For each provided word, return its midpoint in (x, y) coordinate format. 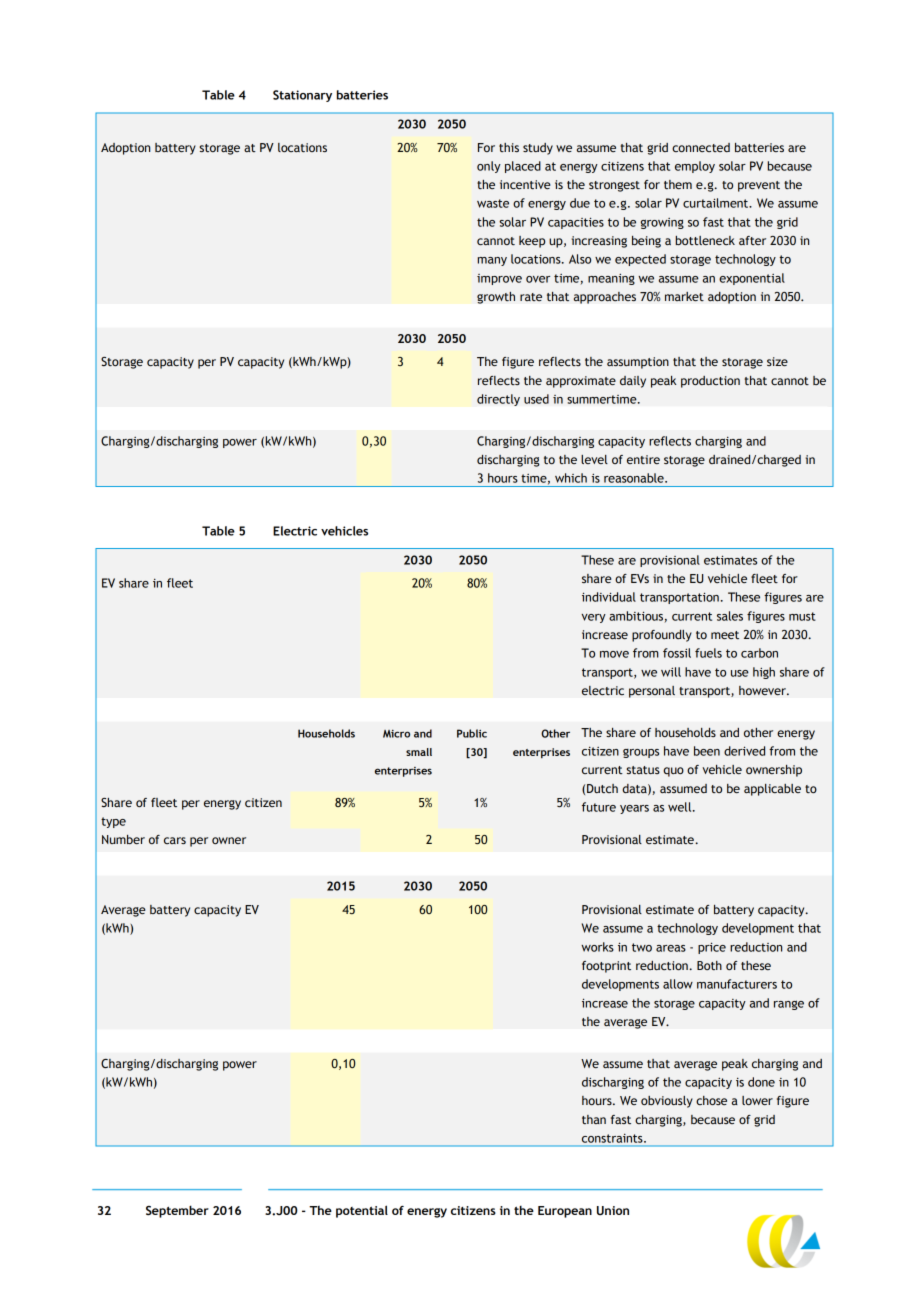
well (681, 807)
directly (498, 400)
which (571, 478)
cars (175, 840)
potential (362, 1211)
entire (643, 459)
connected (701, 147)
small (419, 752)
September (177, 1211)
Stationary (302, 96)
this (509, 147)
